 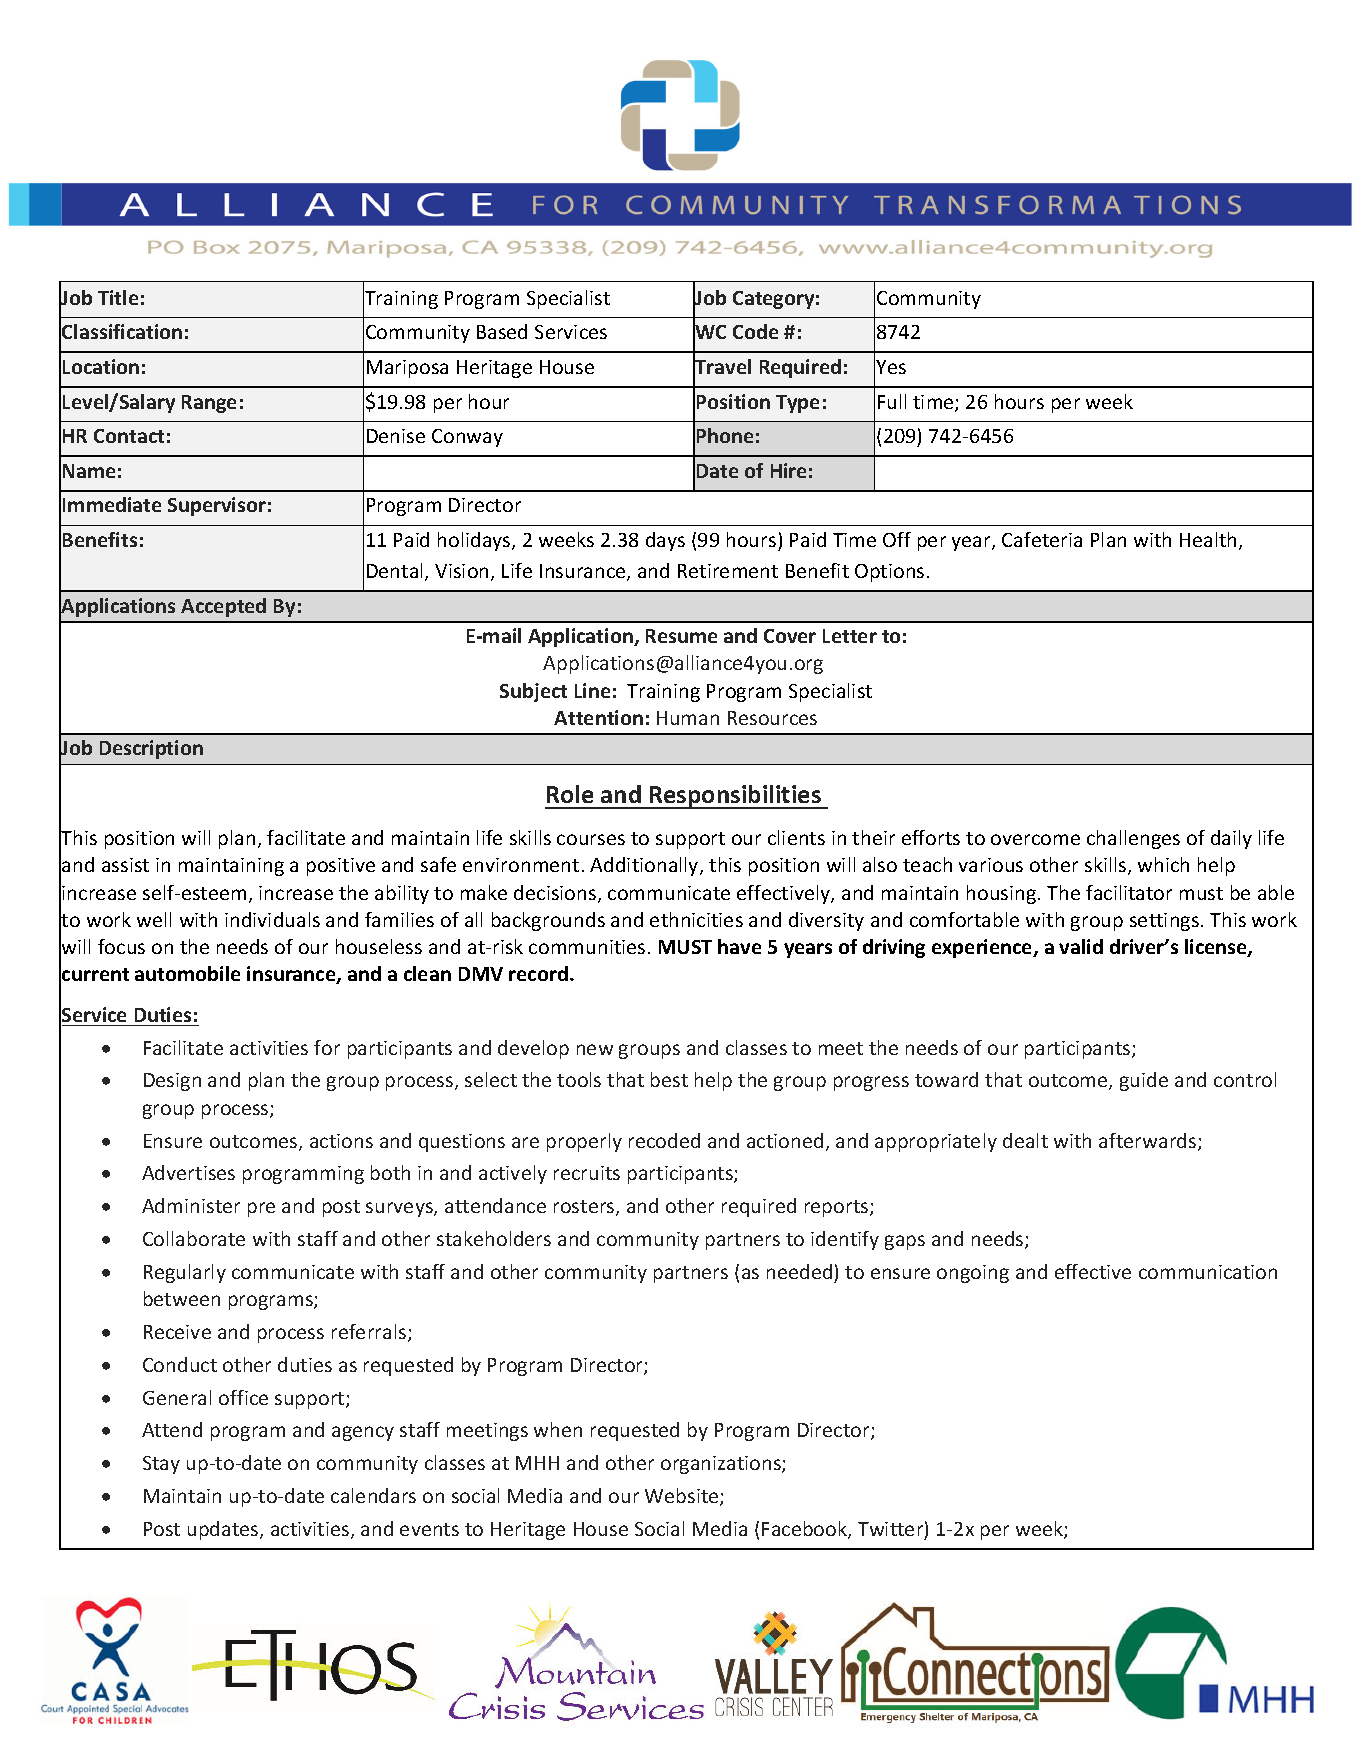 I want to click on pre, so click(x=261, y=1209).
